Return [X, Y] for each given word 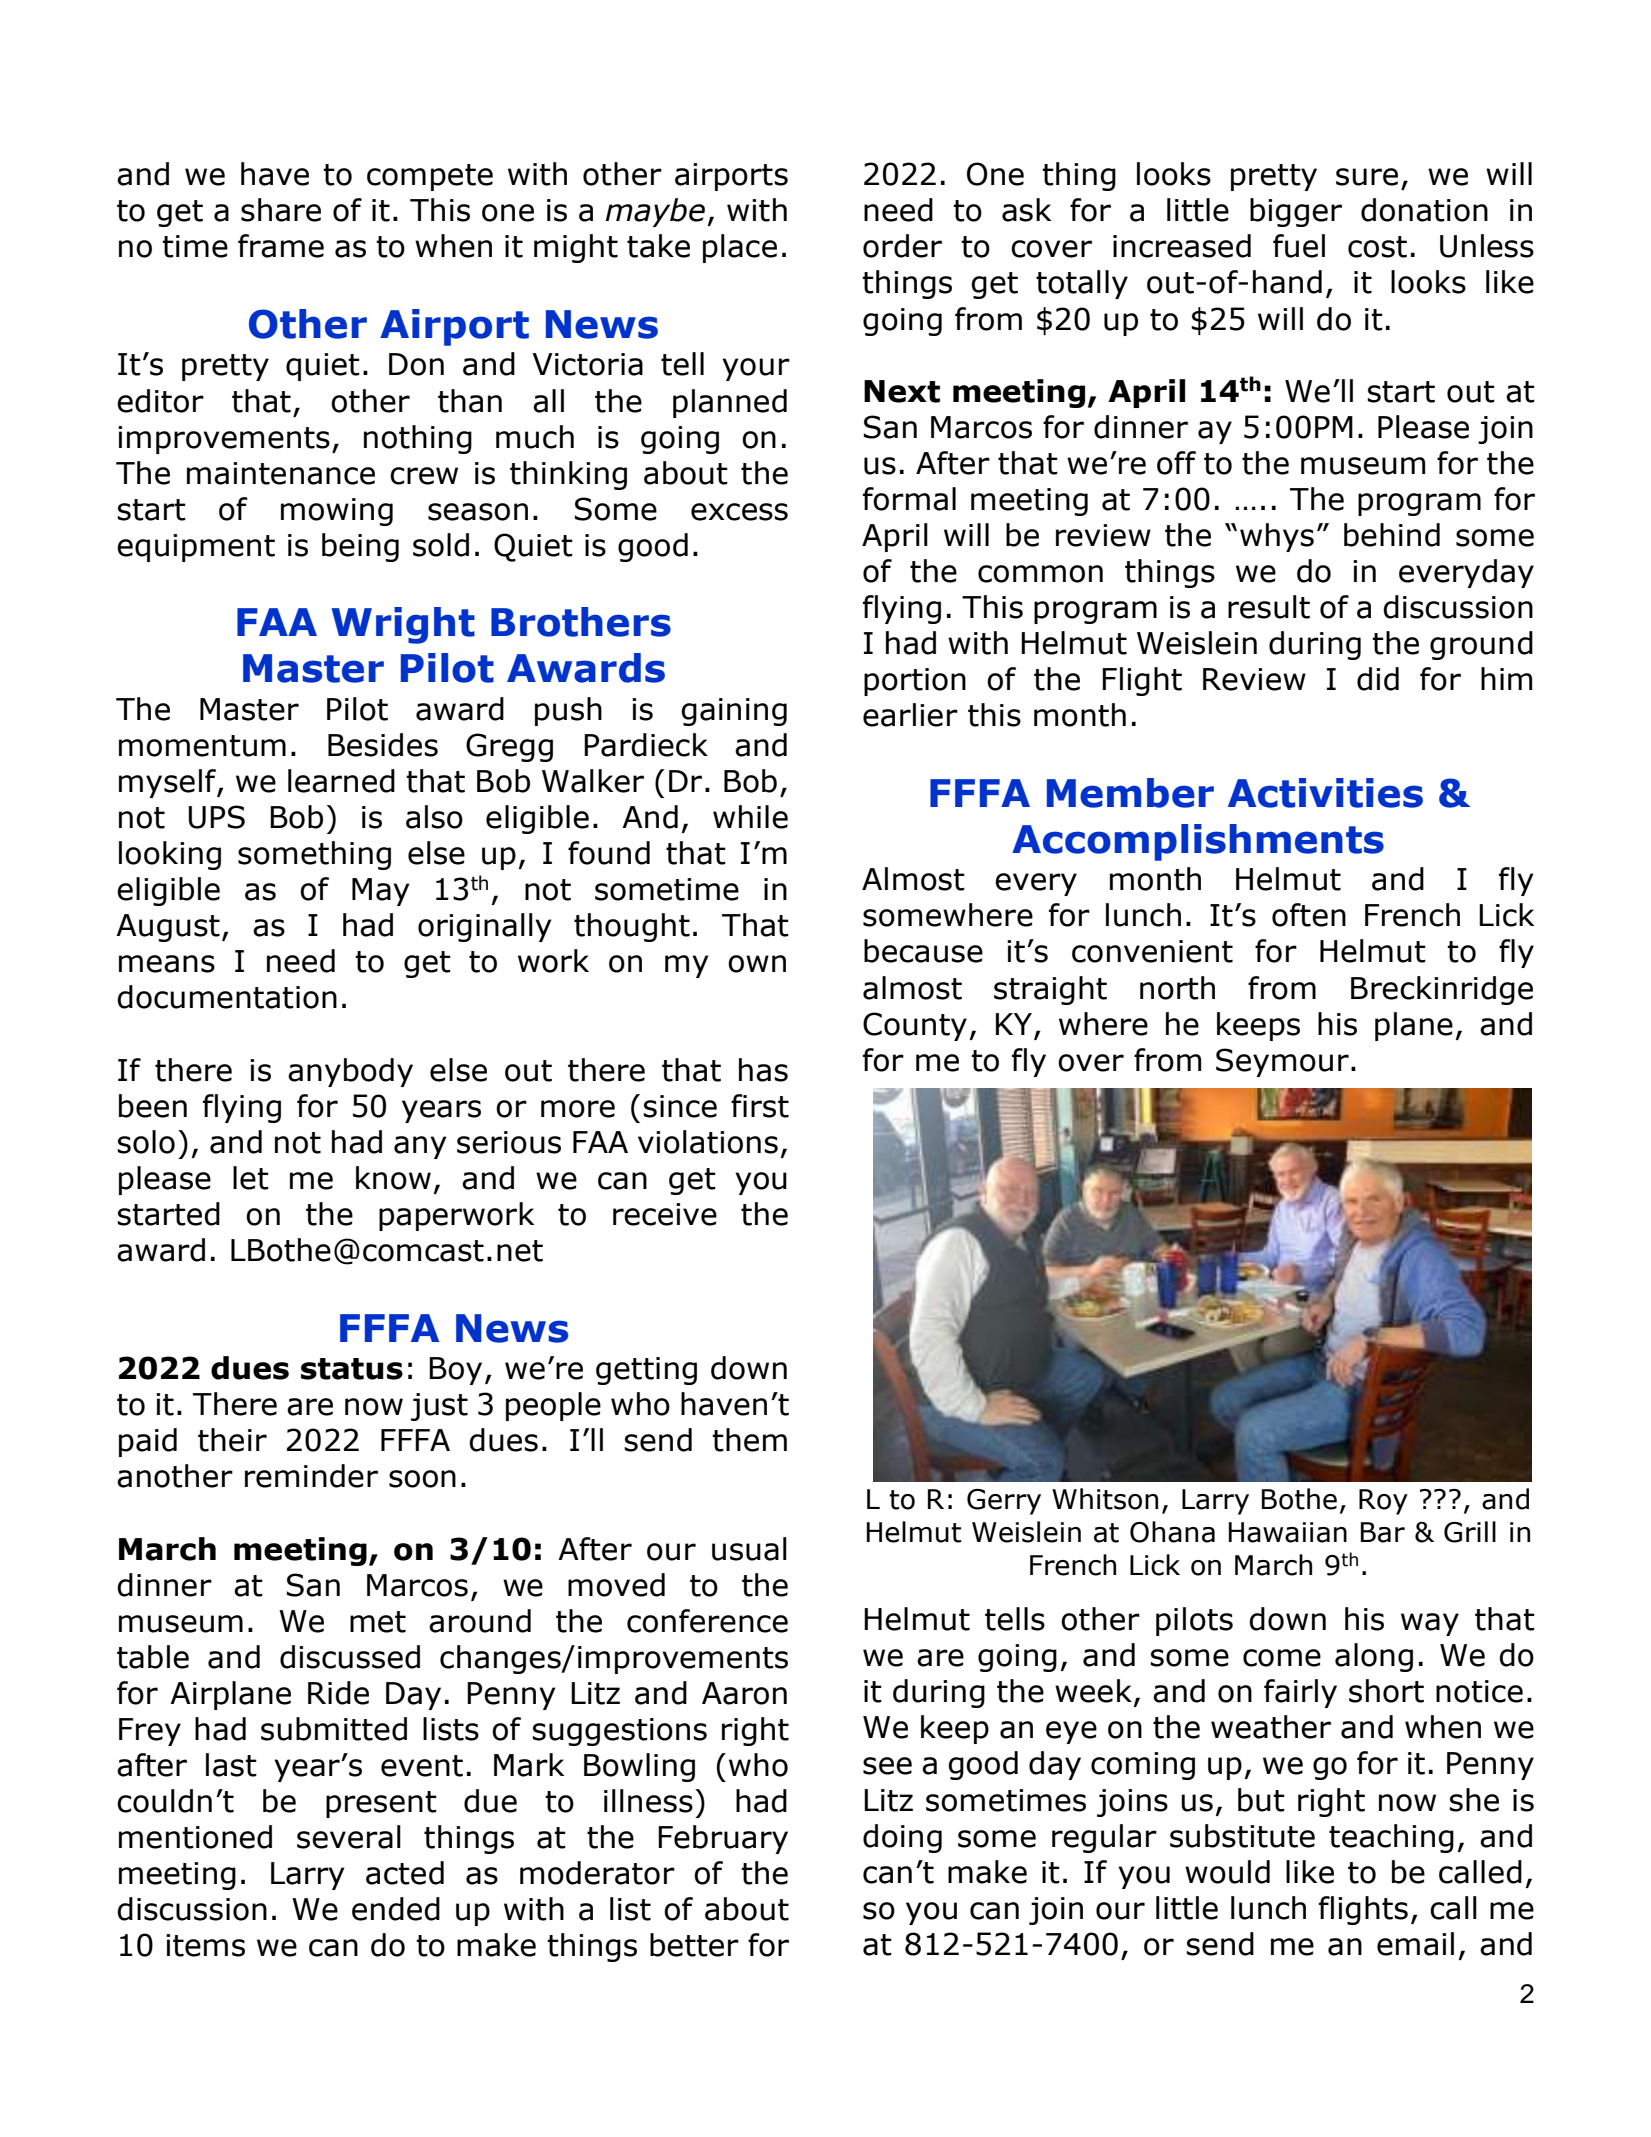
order [902, 246]
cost [1377, 247]
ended [396, 1909]
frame [281, 246]
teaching [1391, 1838]
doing [902, 1838]
